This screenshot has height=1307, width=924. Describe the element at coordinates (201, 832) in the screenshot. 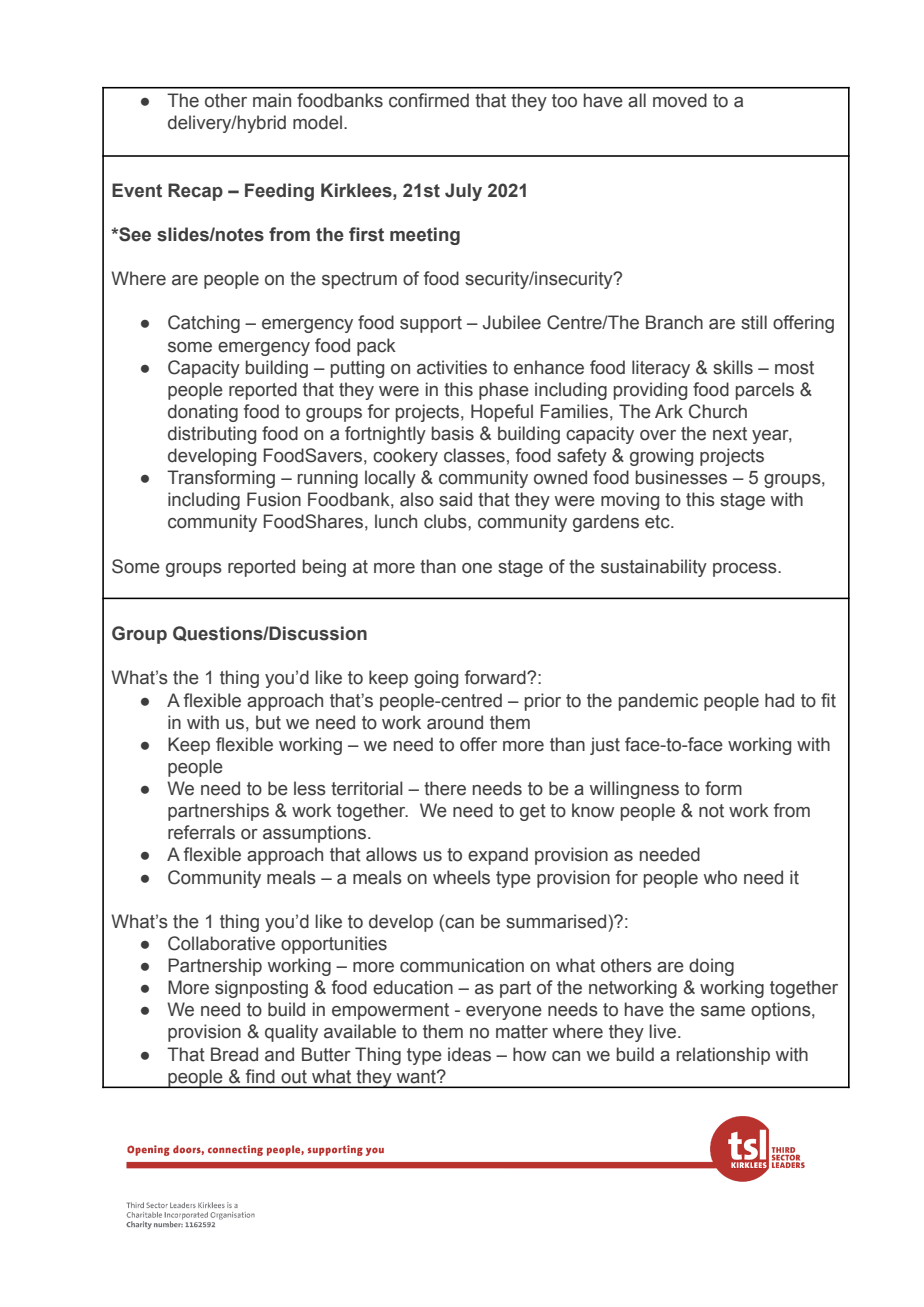

I see `referrals` at that location.
